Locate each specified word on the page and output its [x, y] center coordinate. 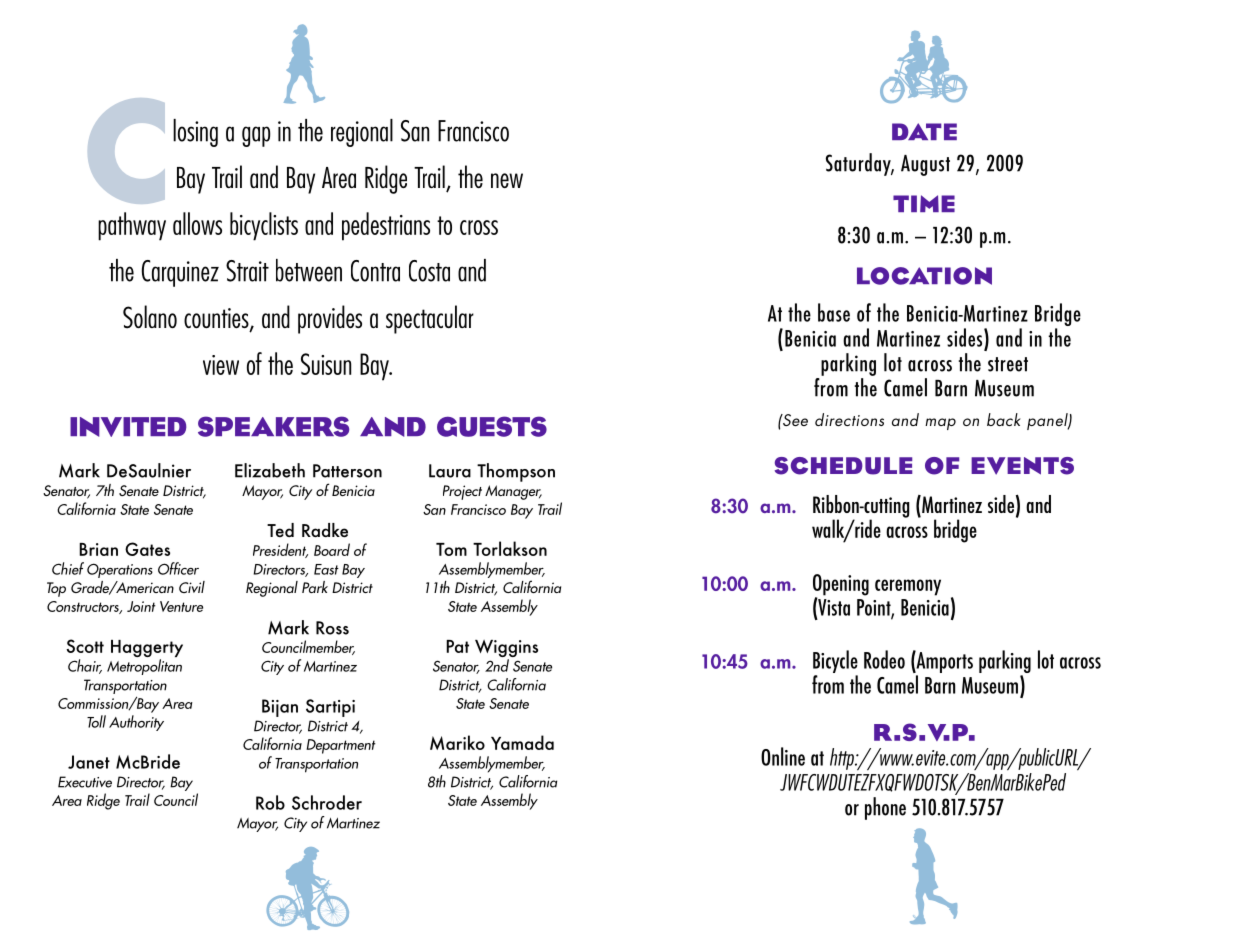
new [507, 180]
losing [195, 133]
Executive [85, 782]
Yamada [522, 742]
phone [885, 808]
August [925, 165]
